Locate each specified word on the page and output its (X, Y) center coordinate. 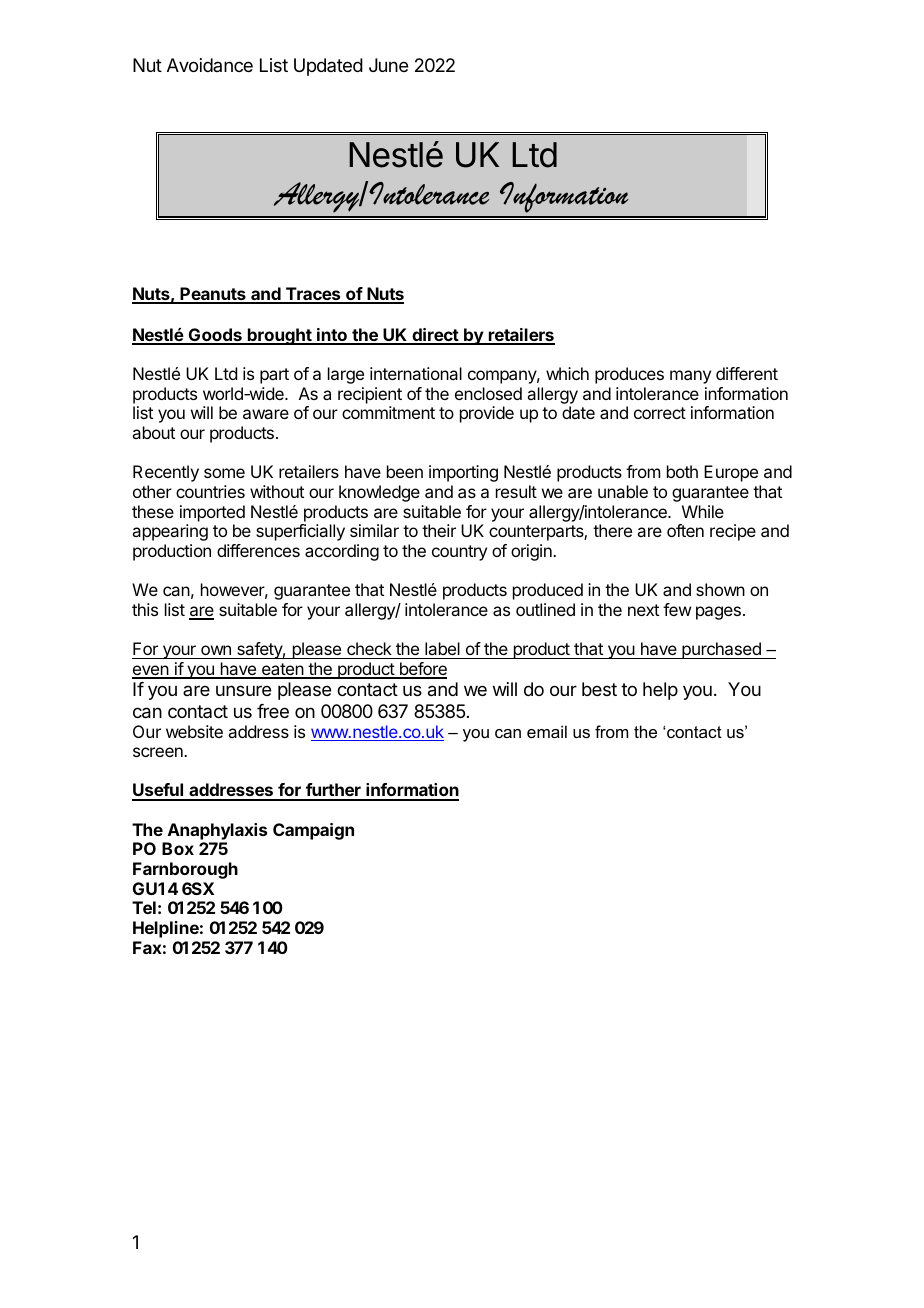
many (690, 377)
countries (210, 491)
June (388, 65)
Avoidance (210, 65)
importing (463, 473)
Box (178, 848)
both (682, 471)
